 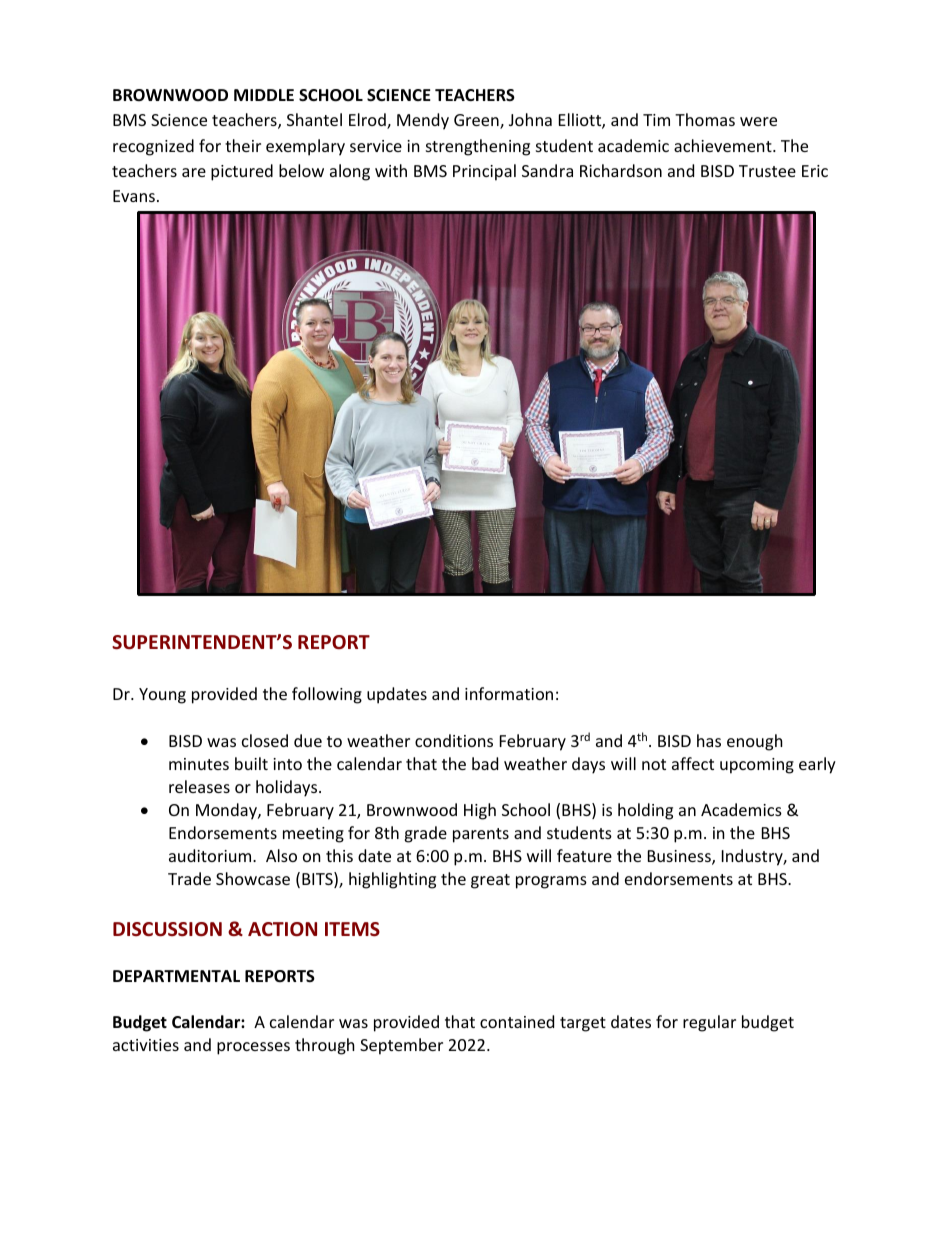 I want to click on Principal, so click(x=484, y=172).
